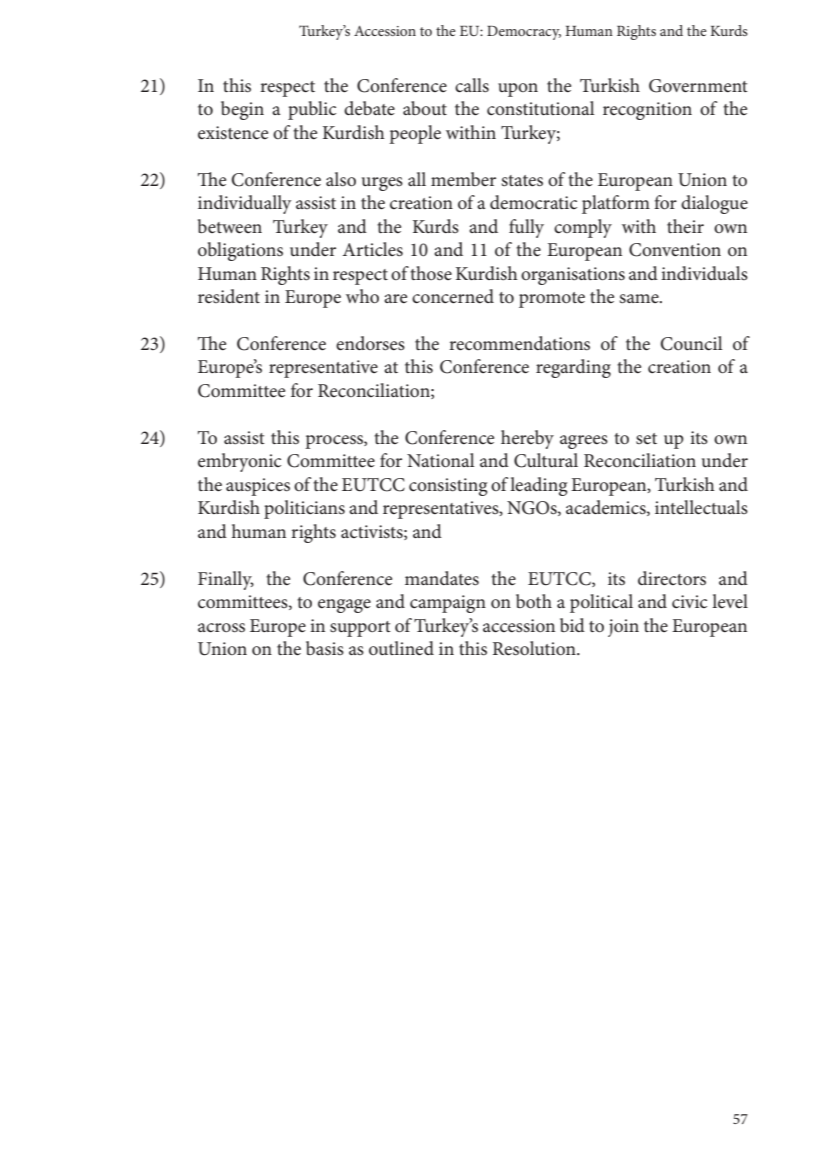 The height and width of the page is (1164, 820). I want to click on auspices, so click(258, 487).
